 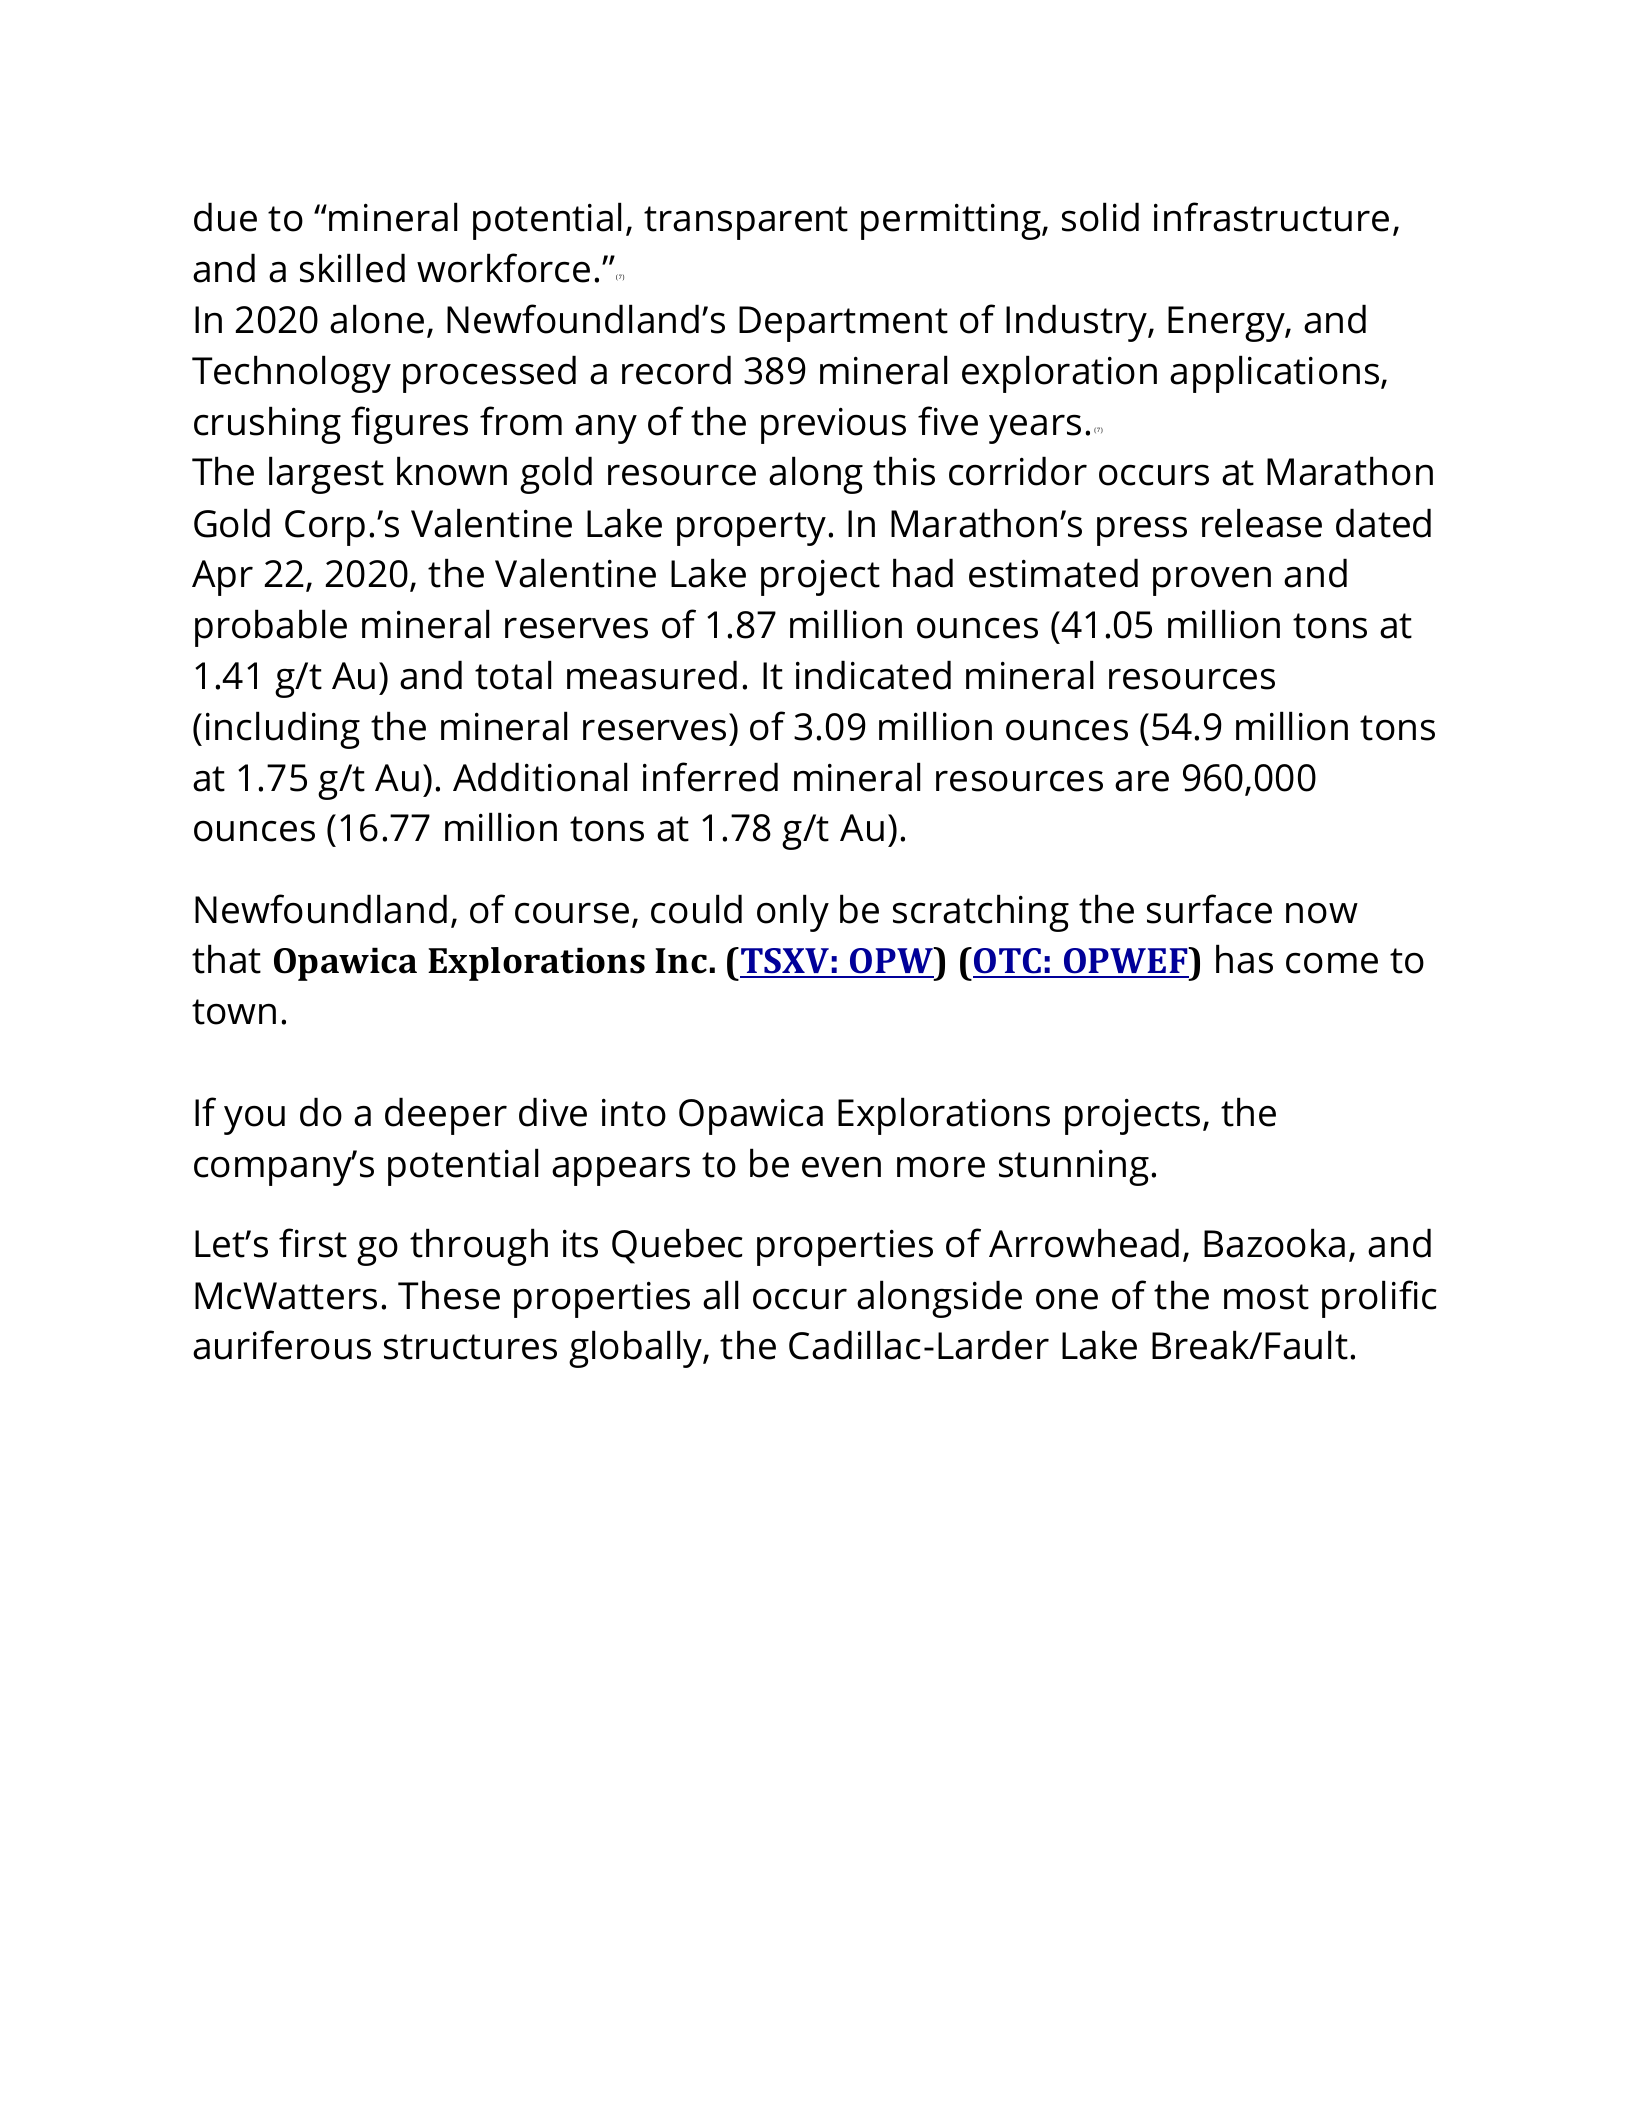 What do you see at coordinates (449, 1295) in the screenshot?
I see `These` at bounding box center [449, 1295].
